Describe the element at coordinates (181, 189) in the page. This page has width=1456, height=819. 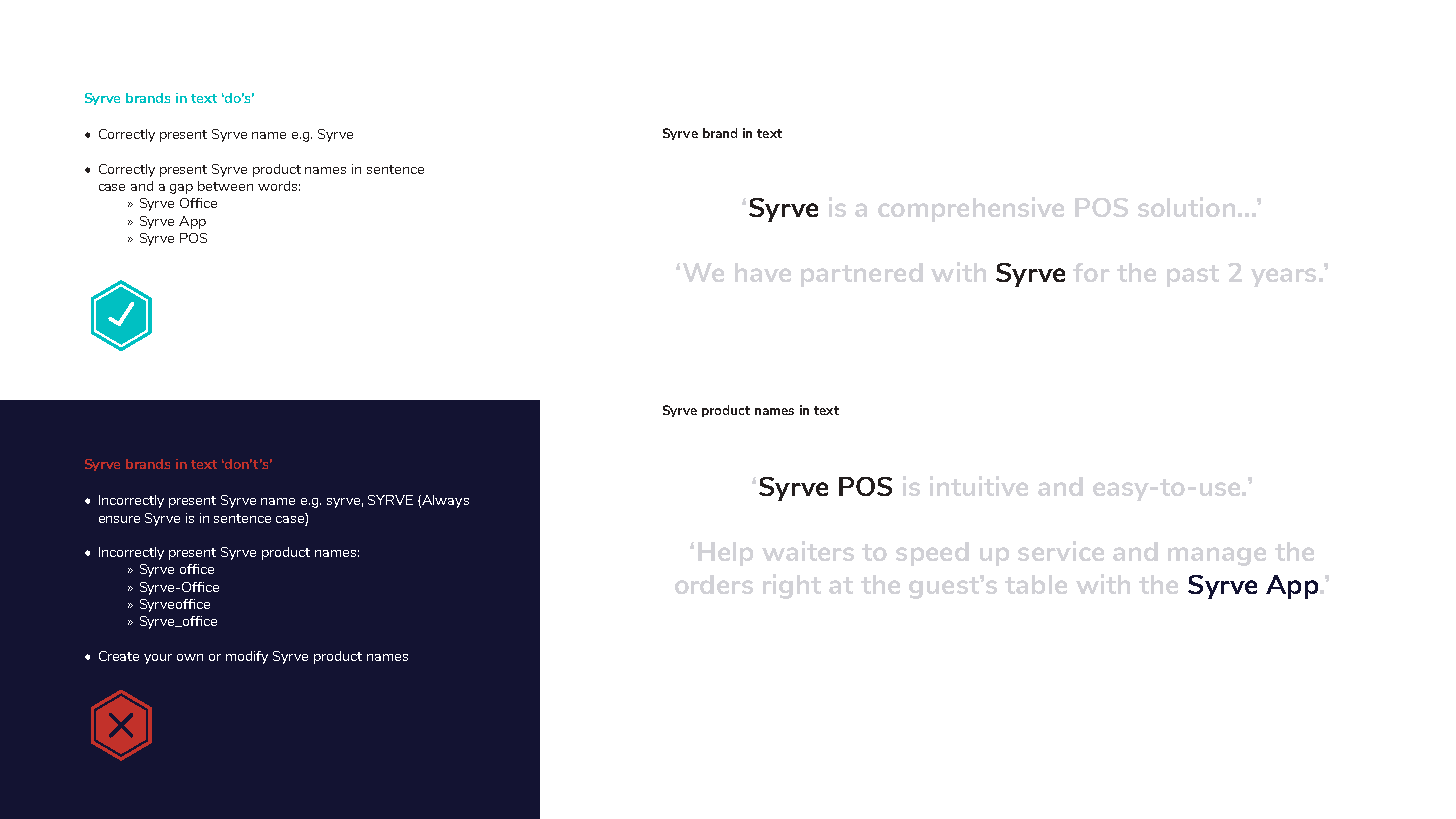
I see `gap` at that location.
